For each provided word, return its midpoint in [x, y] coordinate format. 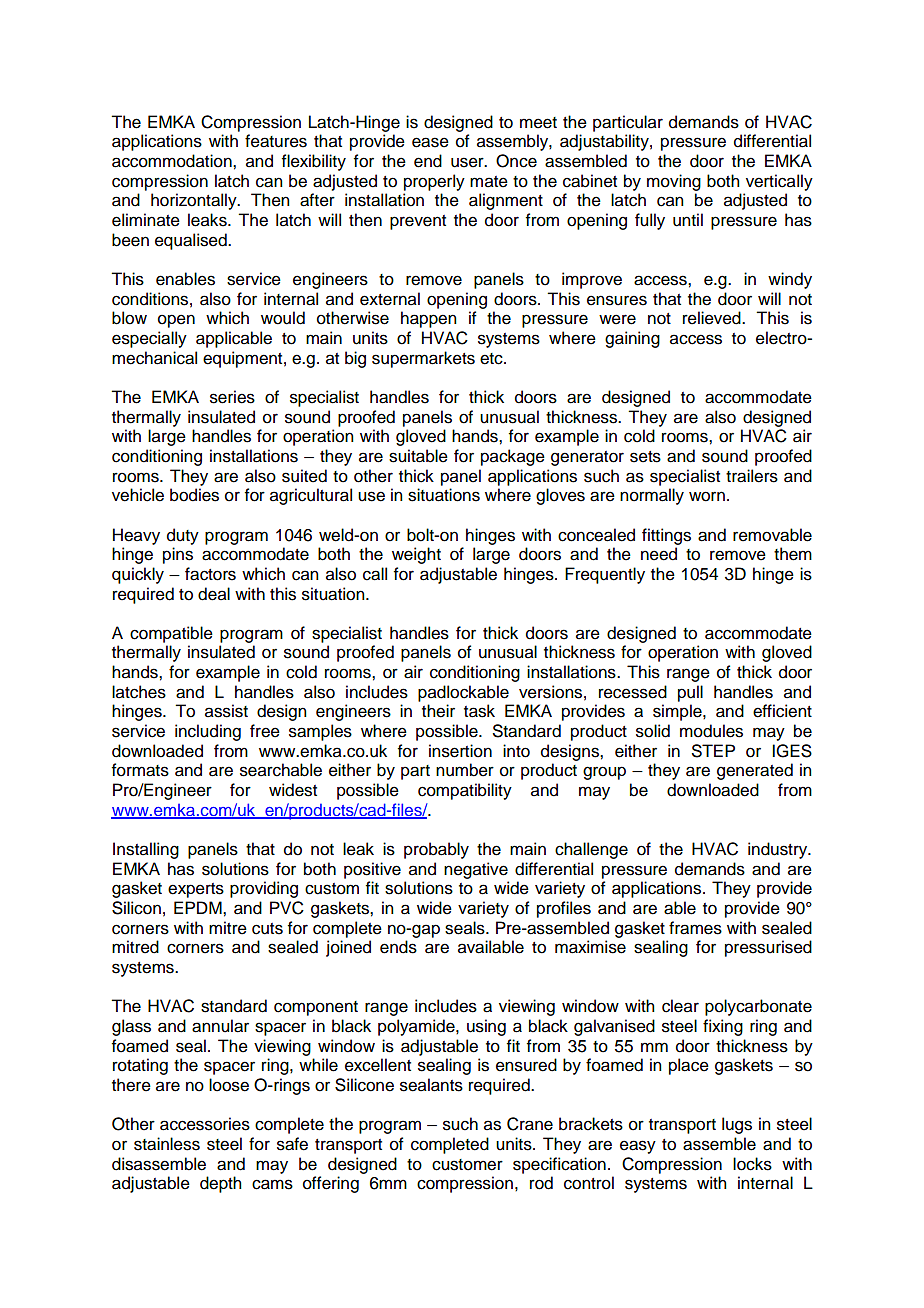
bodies [194, 495]
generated [755, 771]
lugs [737, 1125]
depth [221, 1184]
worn [707, 496]
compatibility [465, 791]
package [513, 457]
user [468, 162]
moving [674, 182]
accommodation [173, 161]
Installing [146, 850]
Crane [530, 1124]
